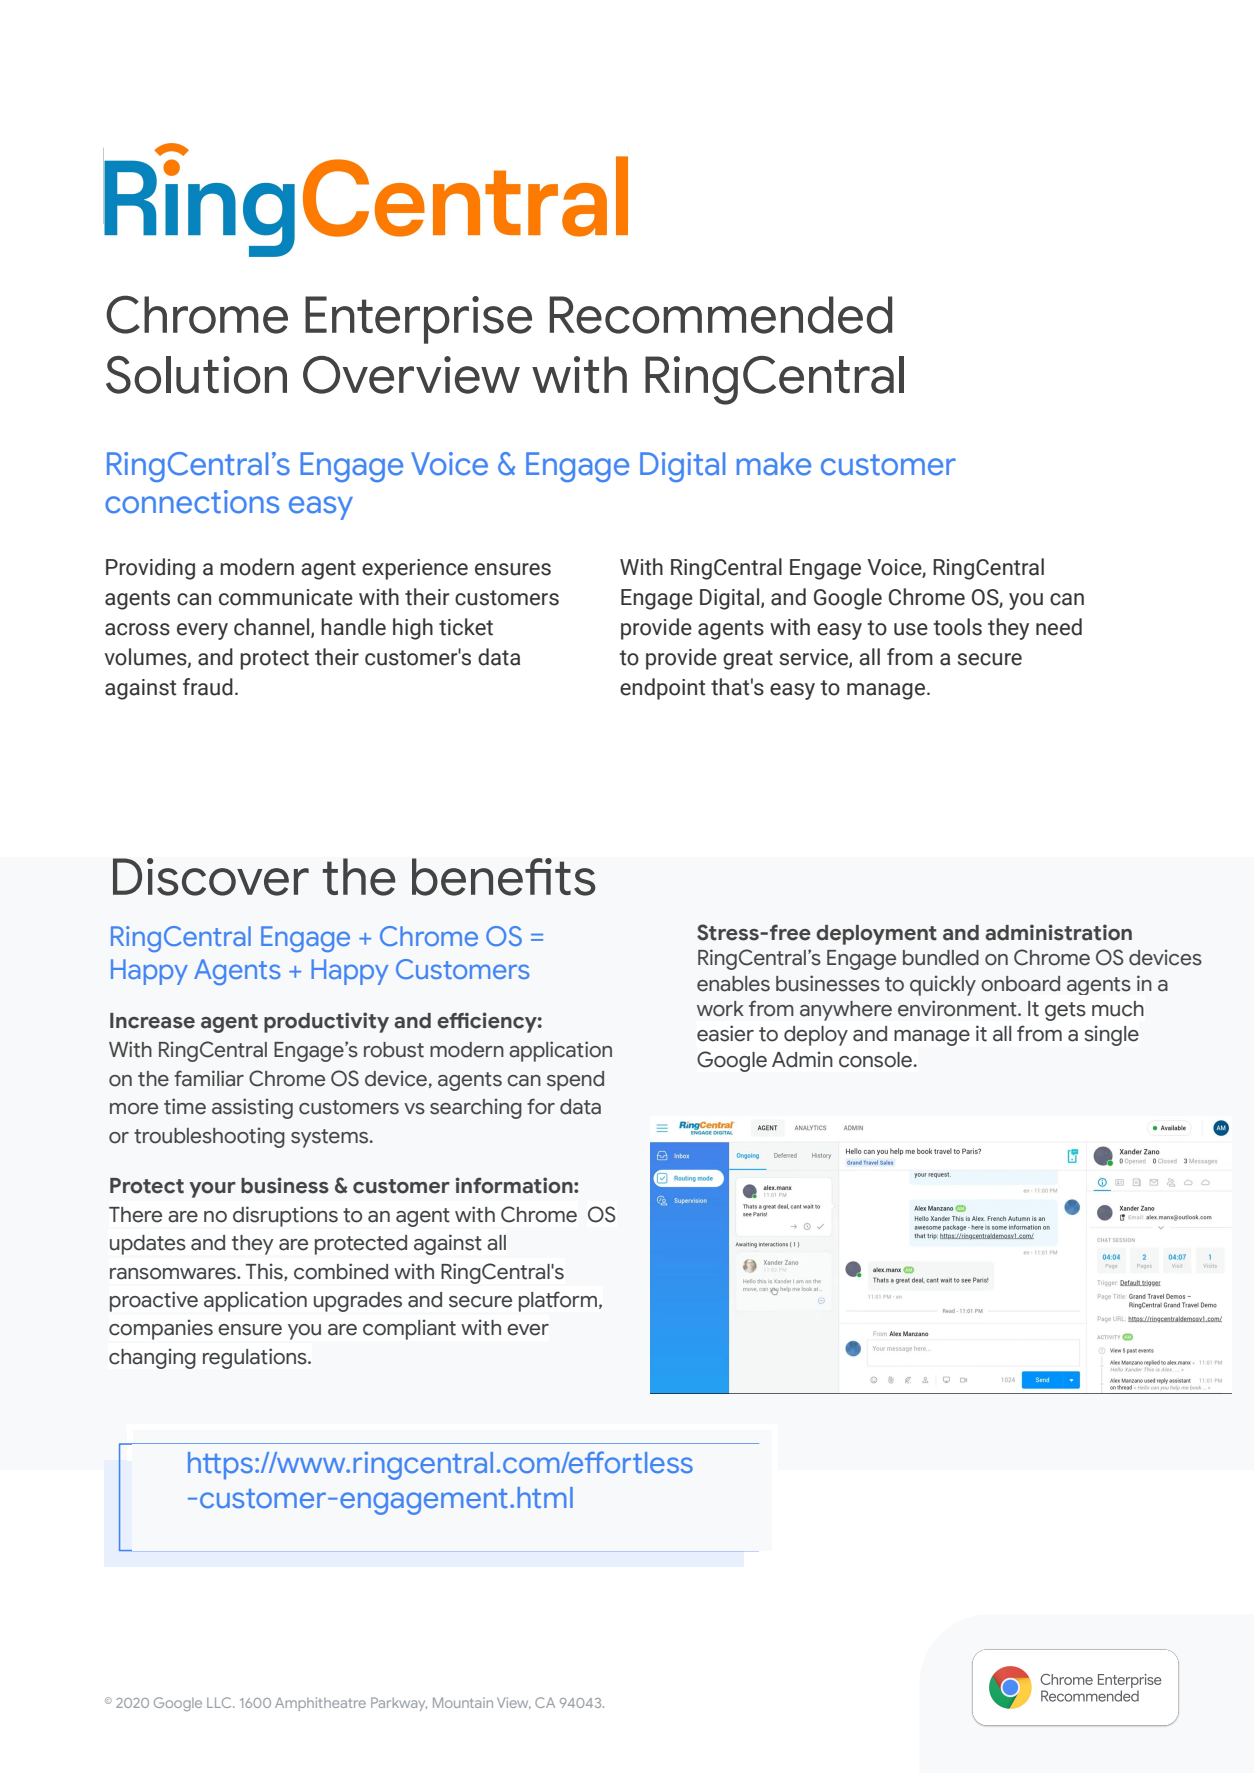 This screenshot has width=1254, height=1773. Describe the element at coordinates (285, 1216) in the screenshot. I see `disruptions` at that location.
